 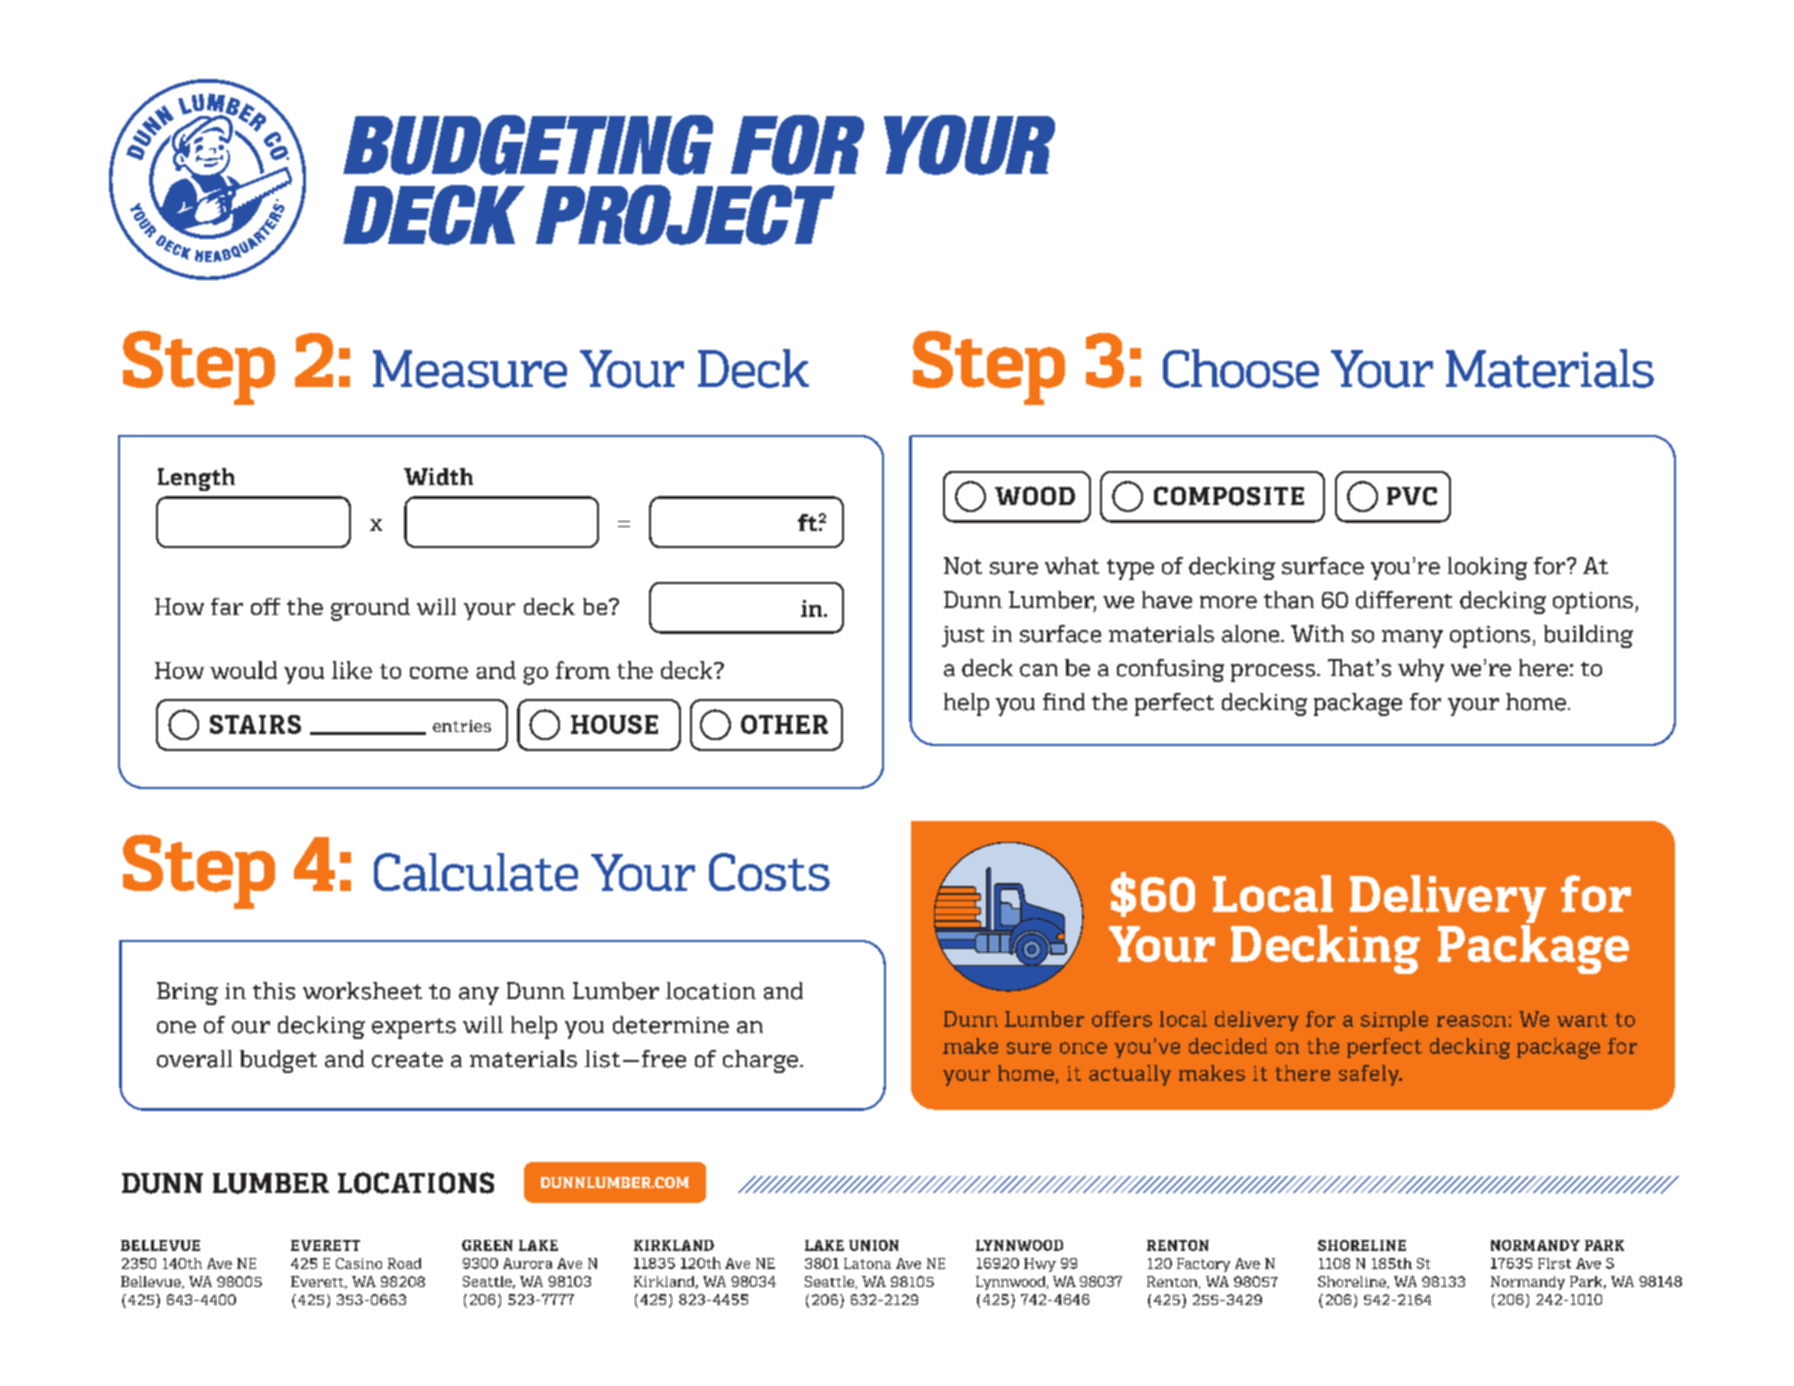 I want to click on PVC, so click(x=1412, y=496).
